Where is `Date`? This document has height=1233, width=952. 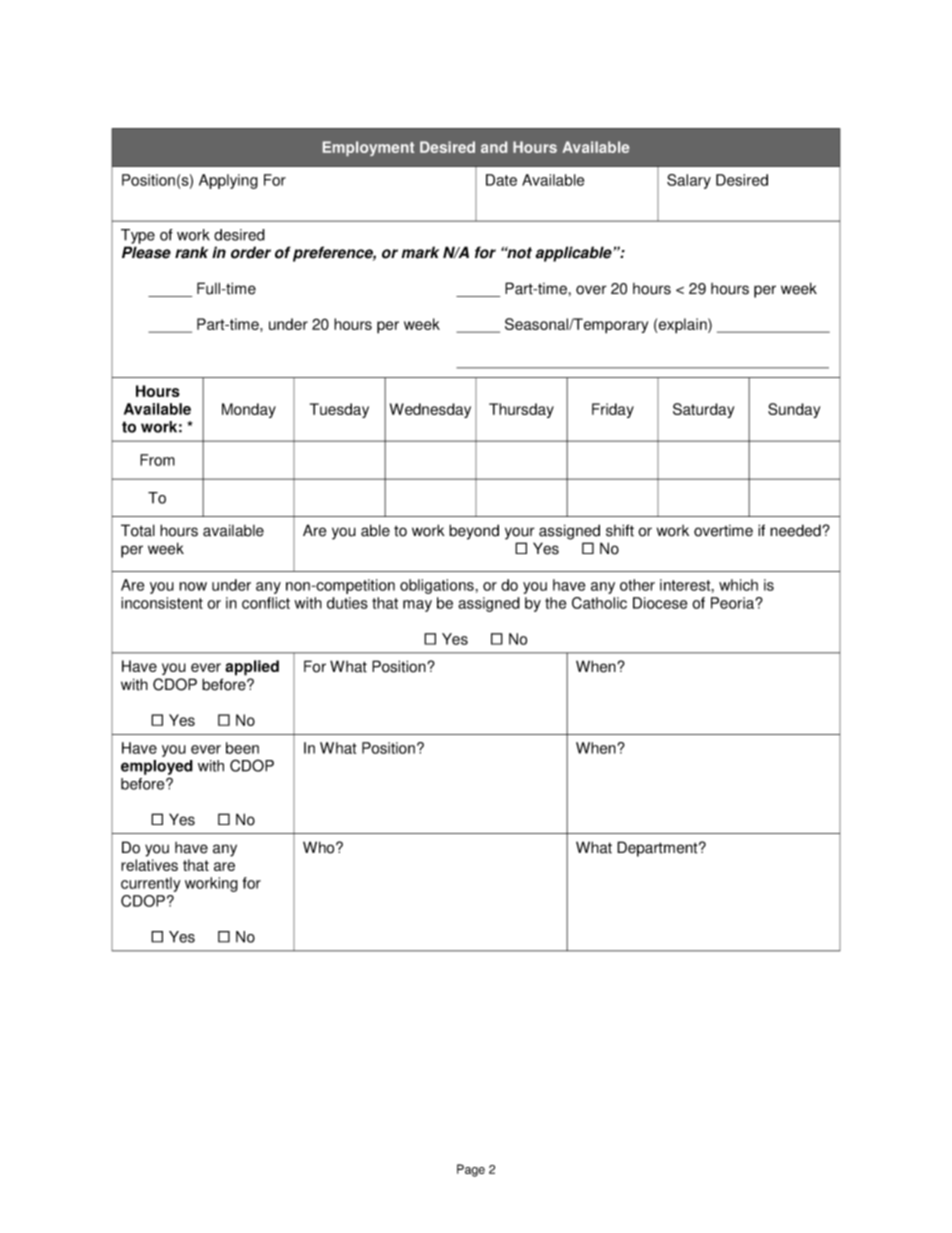 Date is located at coordinates (501, 180).
